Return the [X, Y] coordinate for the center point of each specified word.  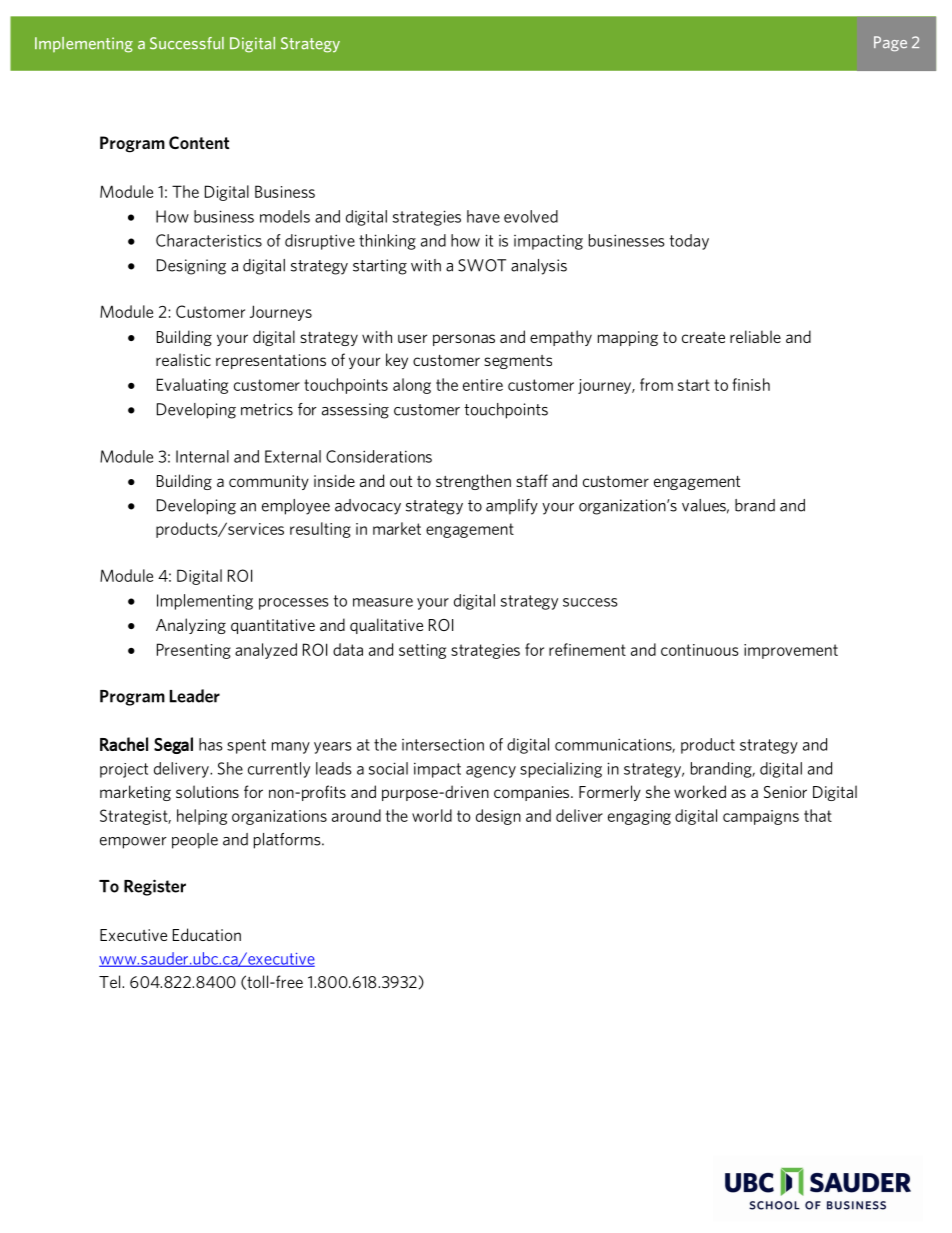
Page [890, 43]
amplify [512, 507]
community [269, 482]
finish [751, 384]
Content [199, 142]
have [483, 216]
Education [207, 934]
